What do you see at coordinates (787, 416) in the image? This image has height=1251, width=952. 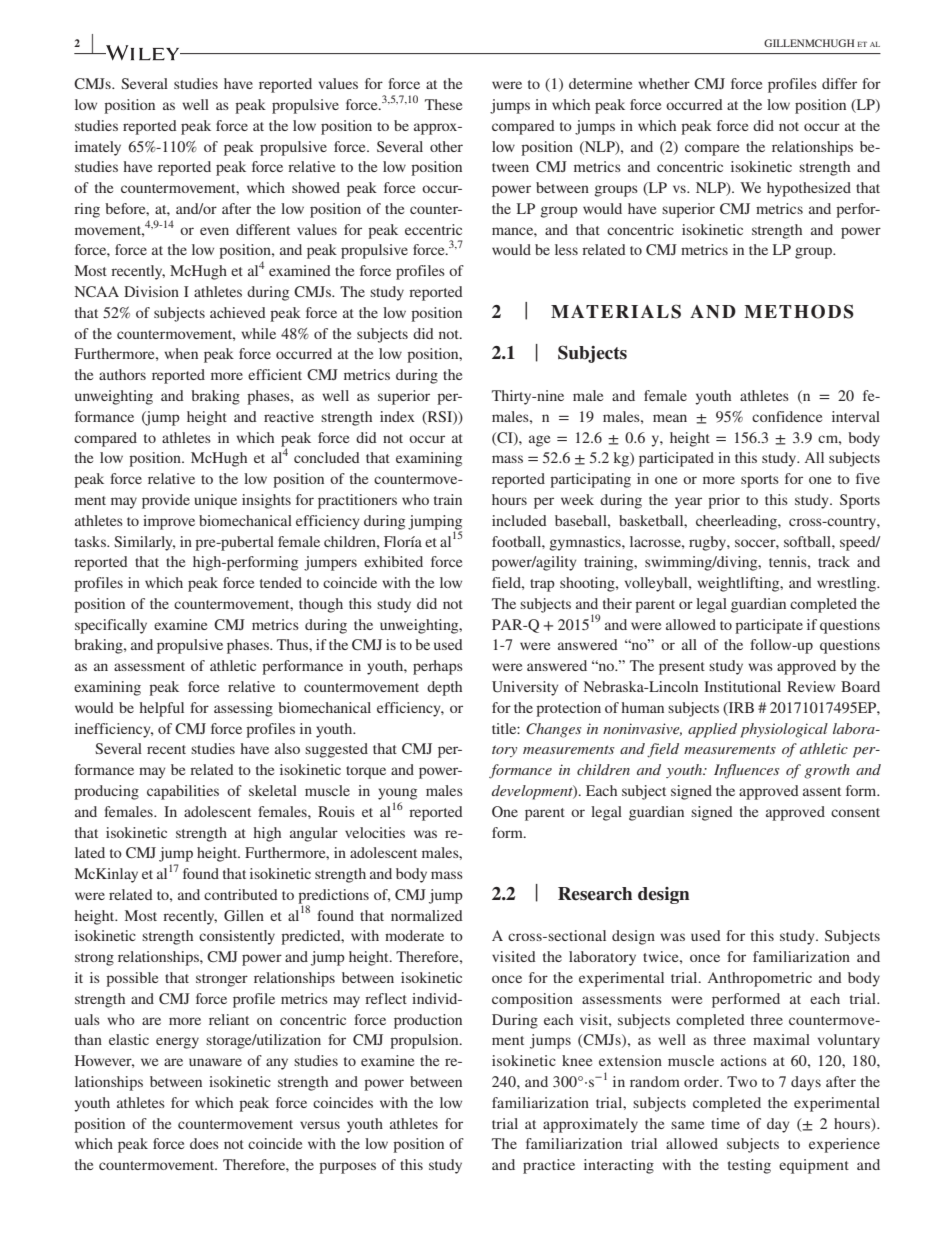 I see `confidence` at bounding box center [787, 416].
